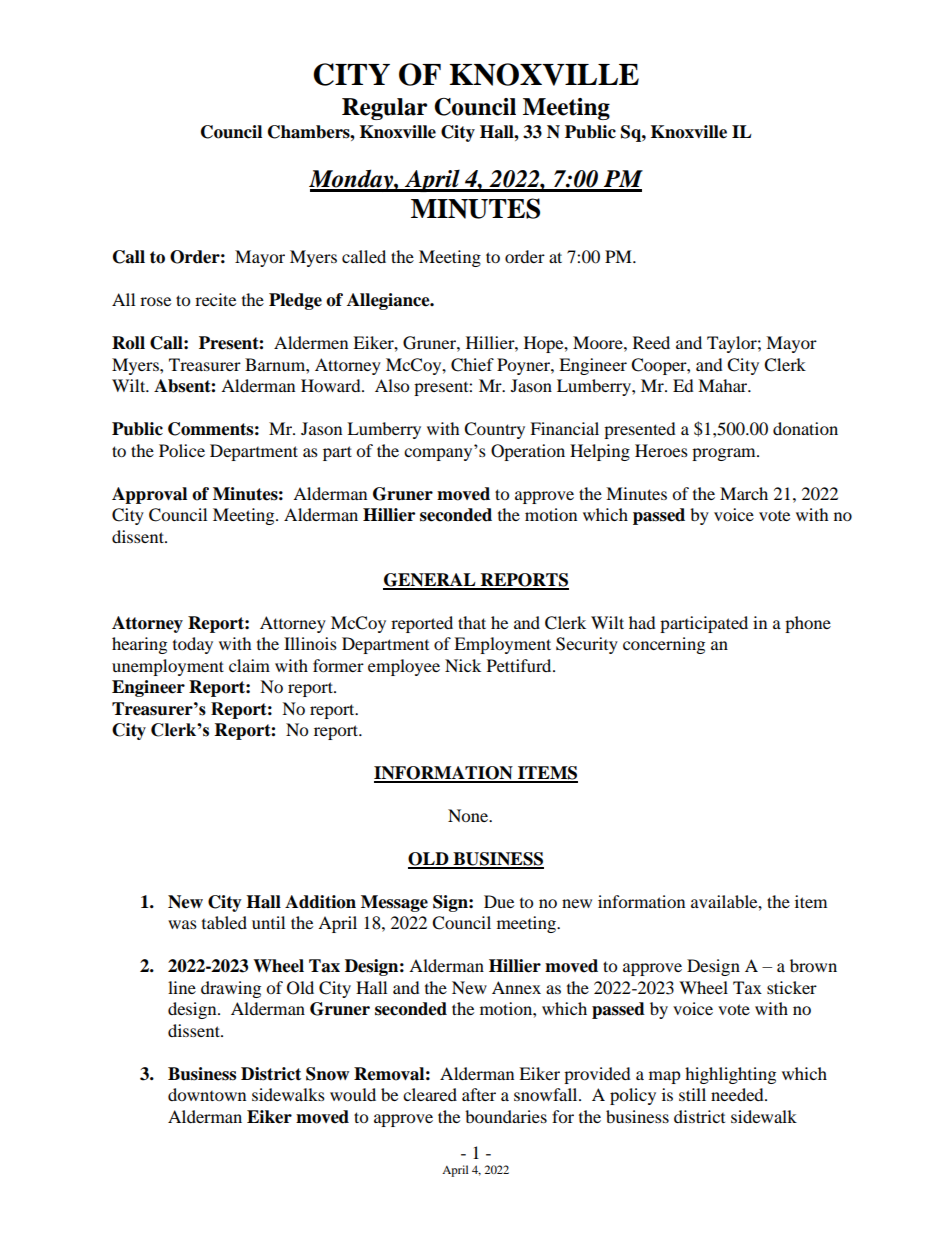  I want to click on Roll, so click(128, 343).
